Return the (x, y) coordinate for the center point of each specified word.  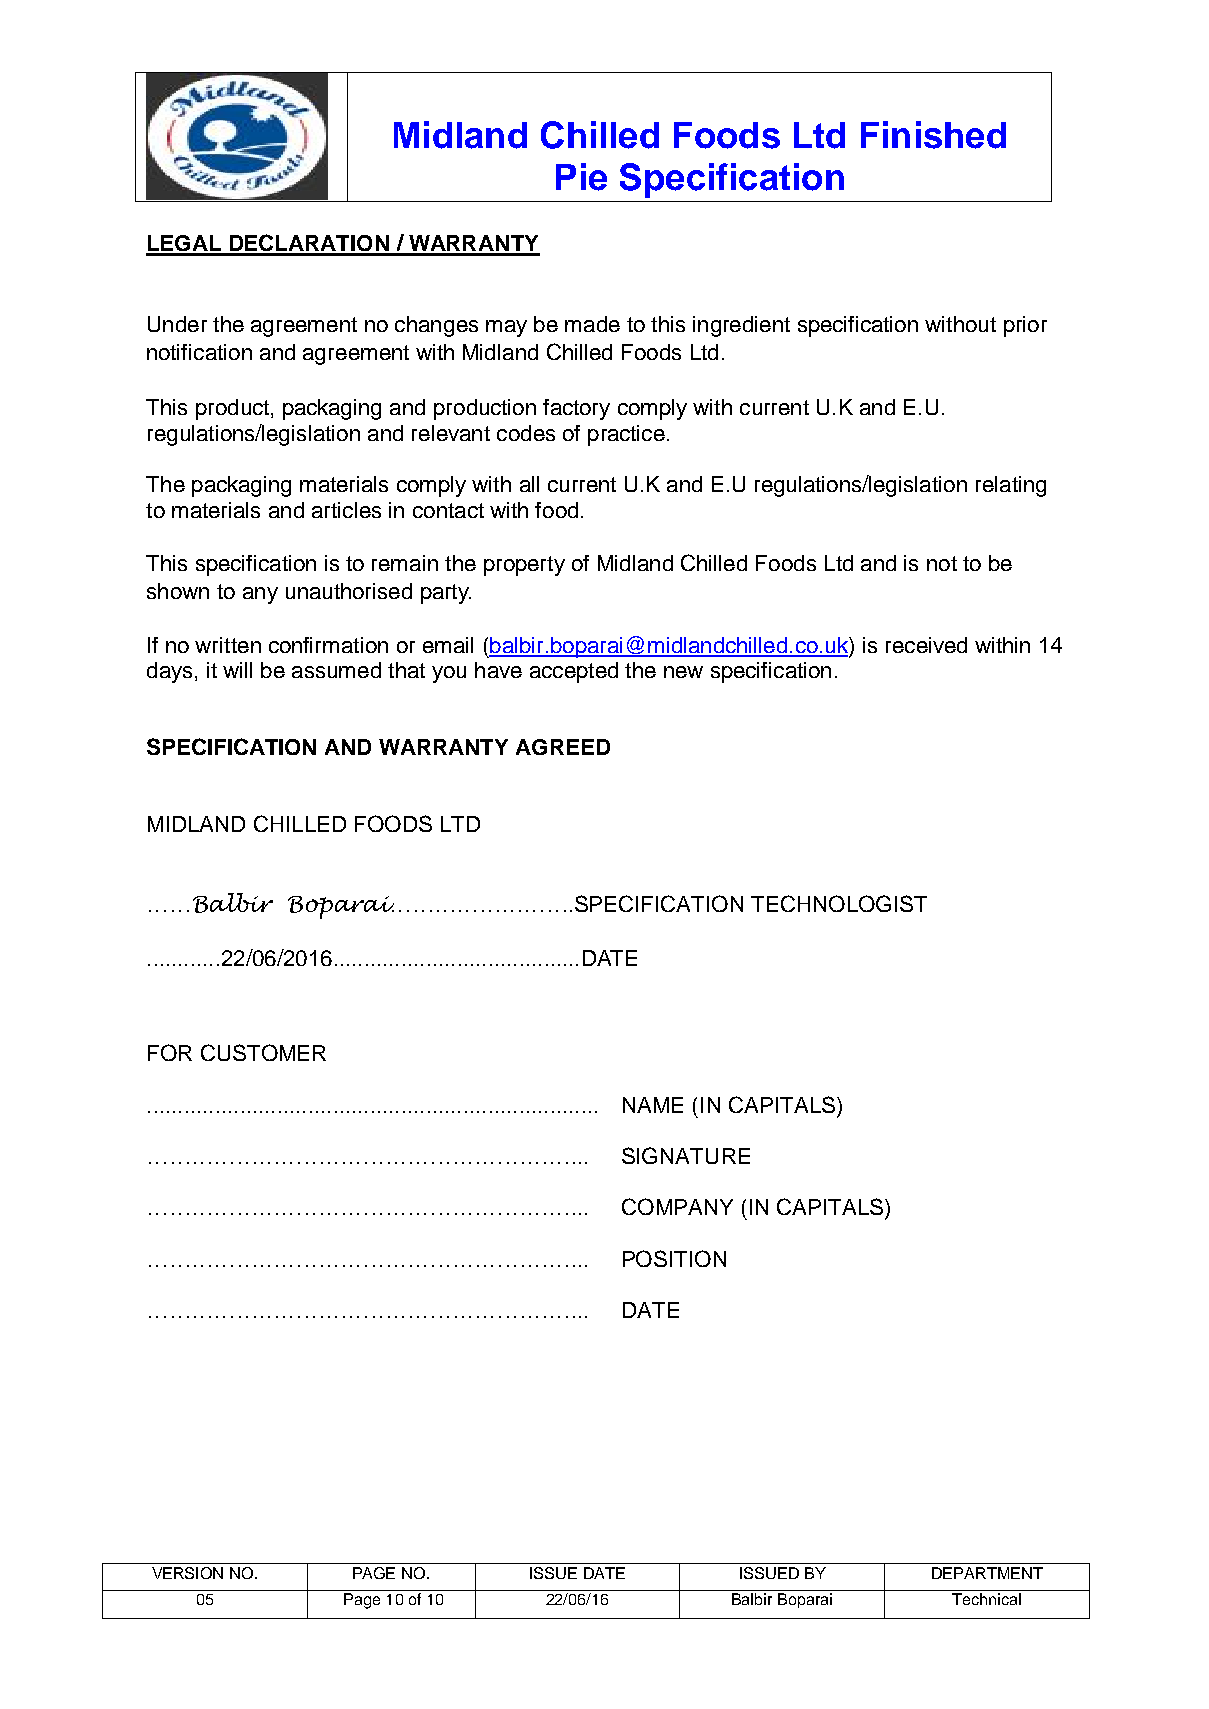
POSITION (674, 1258)
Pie (581, 177)
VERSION (187, 1573)
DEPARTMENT (987, 1573)
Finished (933, 135)
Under (177, 324)
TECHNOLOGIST (839, 903)
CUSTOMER (263, 1052)
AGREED (563, 747)
